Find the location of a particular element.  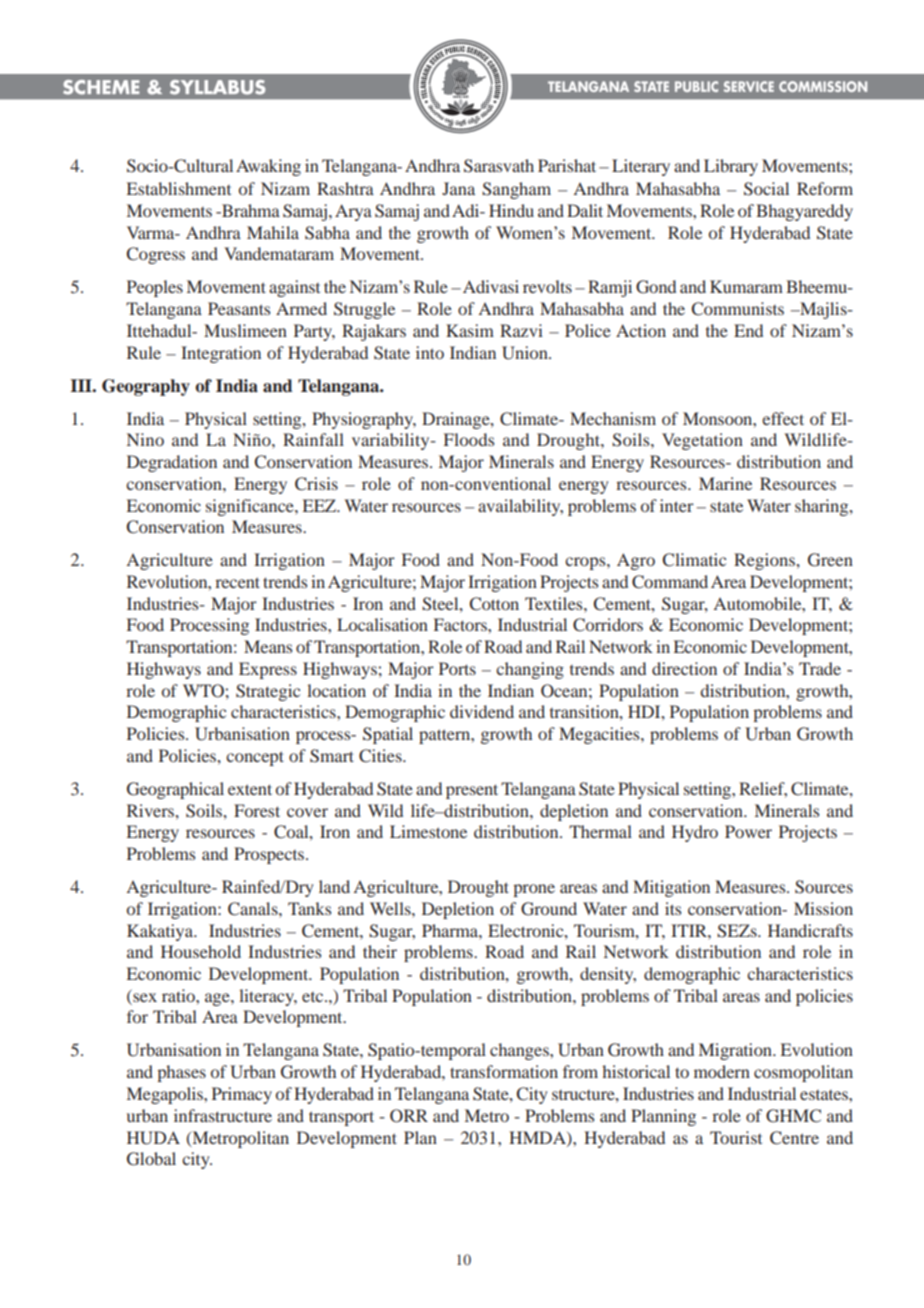

Tourist is located at coordinates (736, 1137).
